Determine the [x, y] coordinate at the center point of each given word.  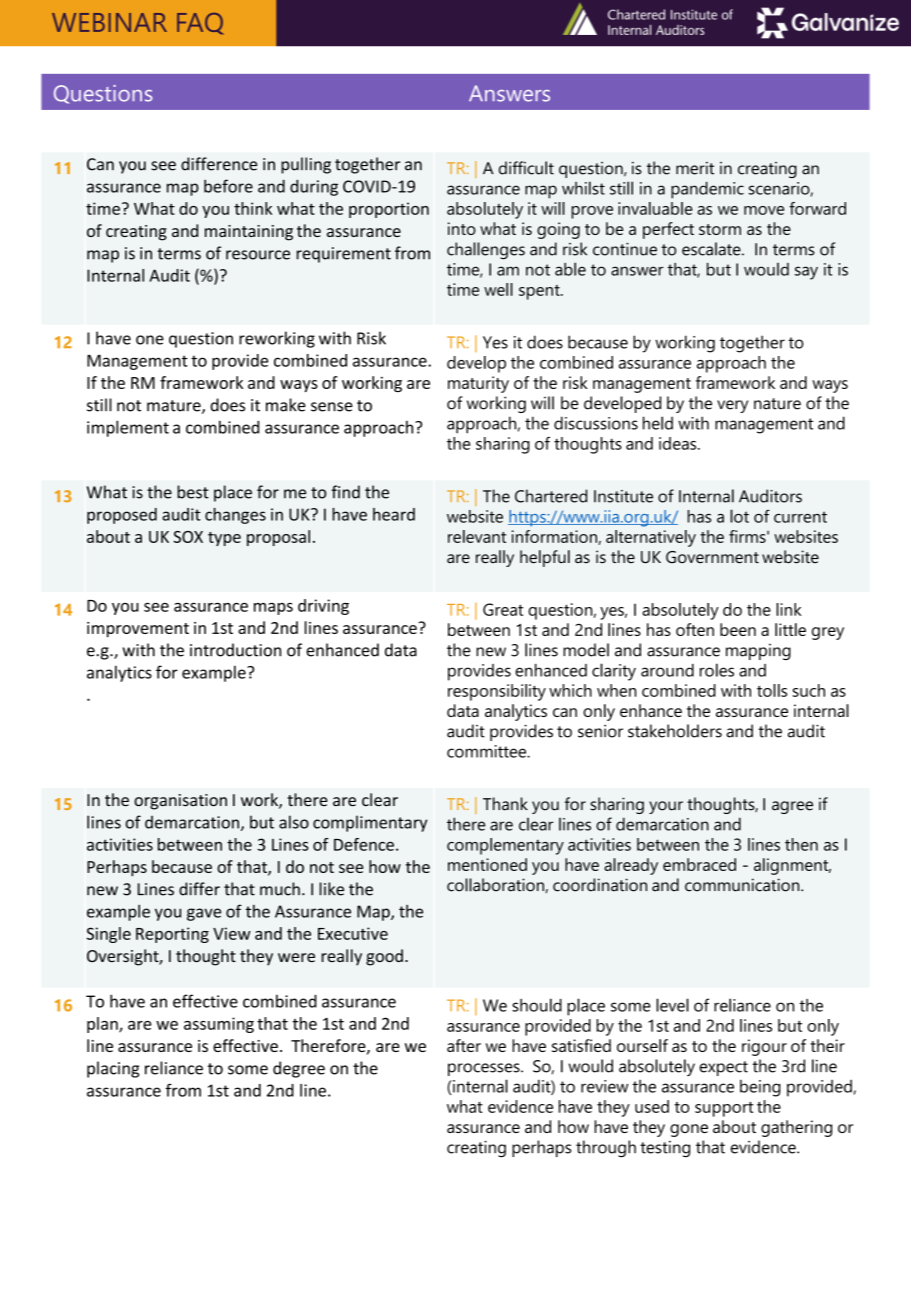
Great [503, 609]
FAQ [200, 23]
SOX [188, 537]
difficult [526, 168]
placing [113, 1069]
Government [712, 557]
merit [695, 168]
